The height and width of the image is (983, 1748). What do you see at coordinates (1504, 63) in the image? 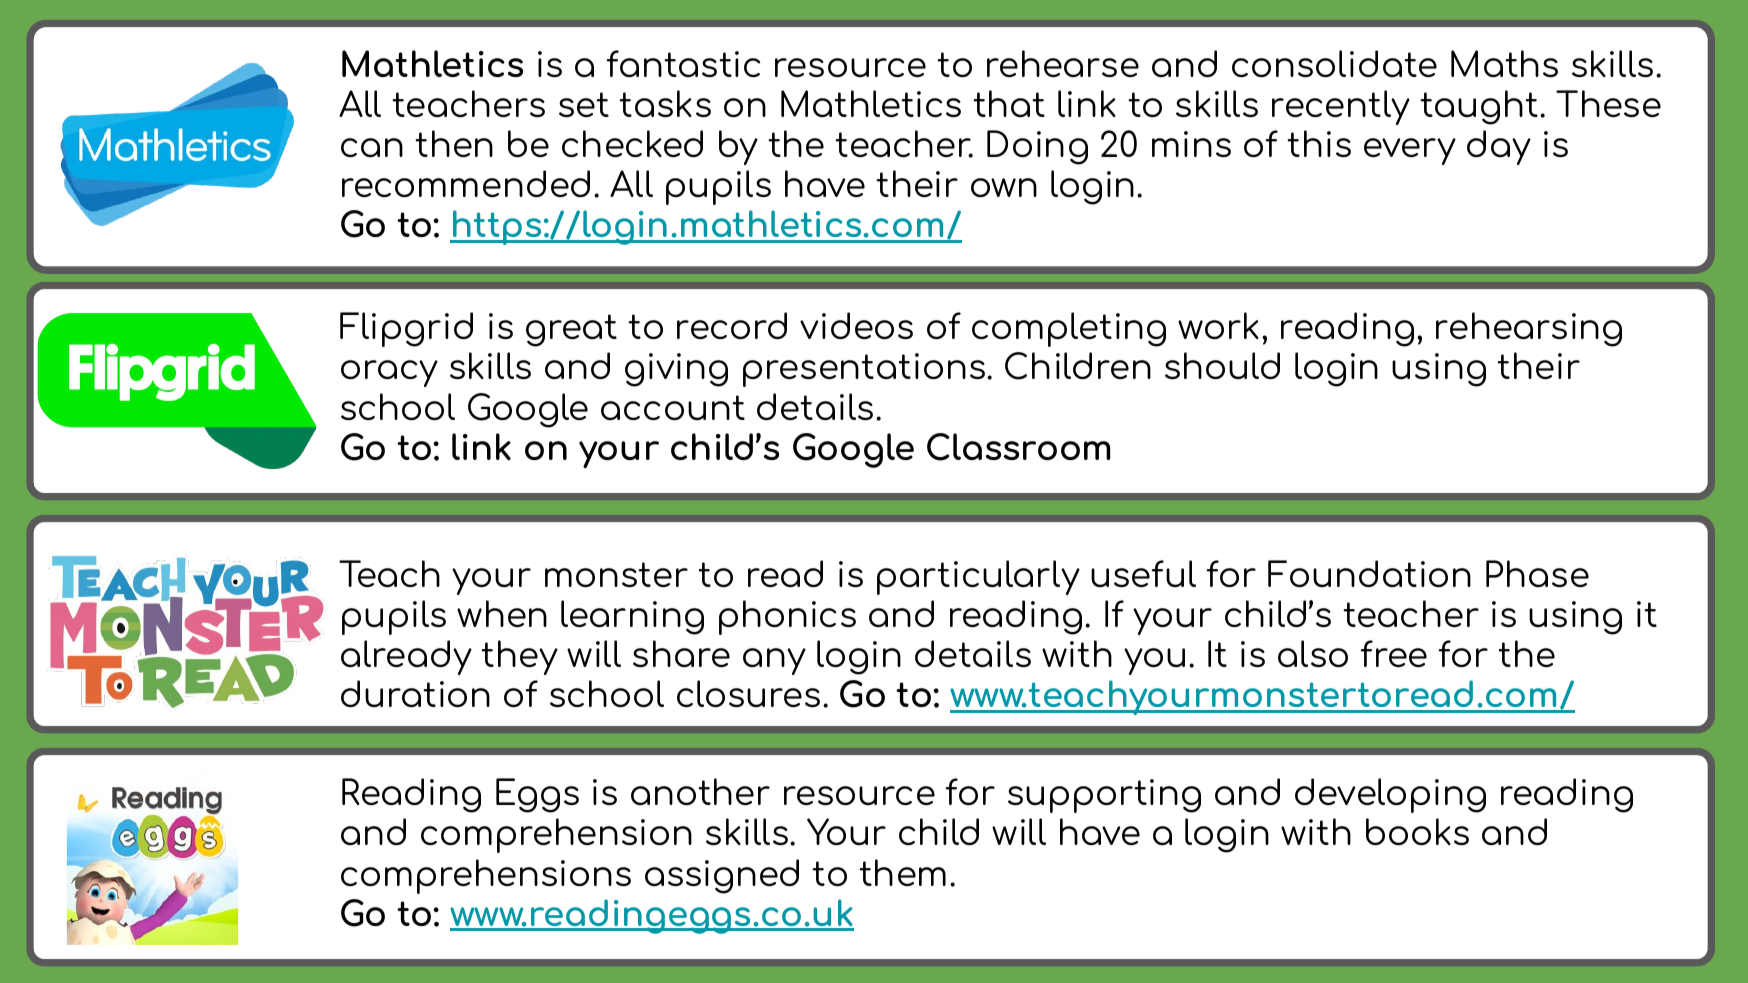
I see `Maths` at bounding box center [1504, 63].
